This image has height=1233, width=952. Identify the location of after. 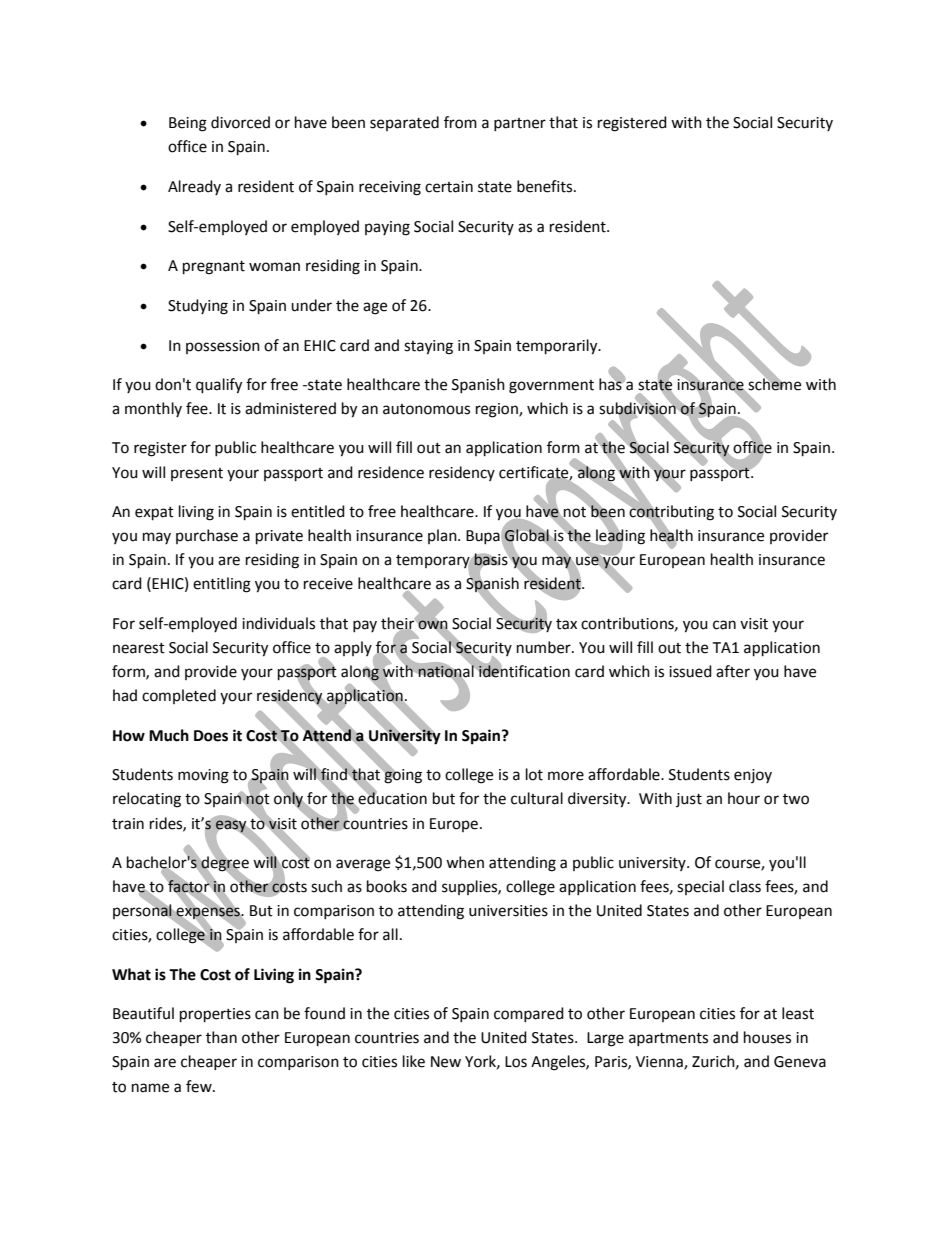
(733, 671).
